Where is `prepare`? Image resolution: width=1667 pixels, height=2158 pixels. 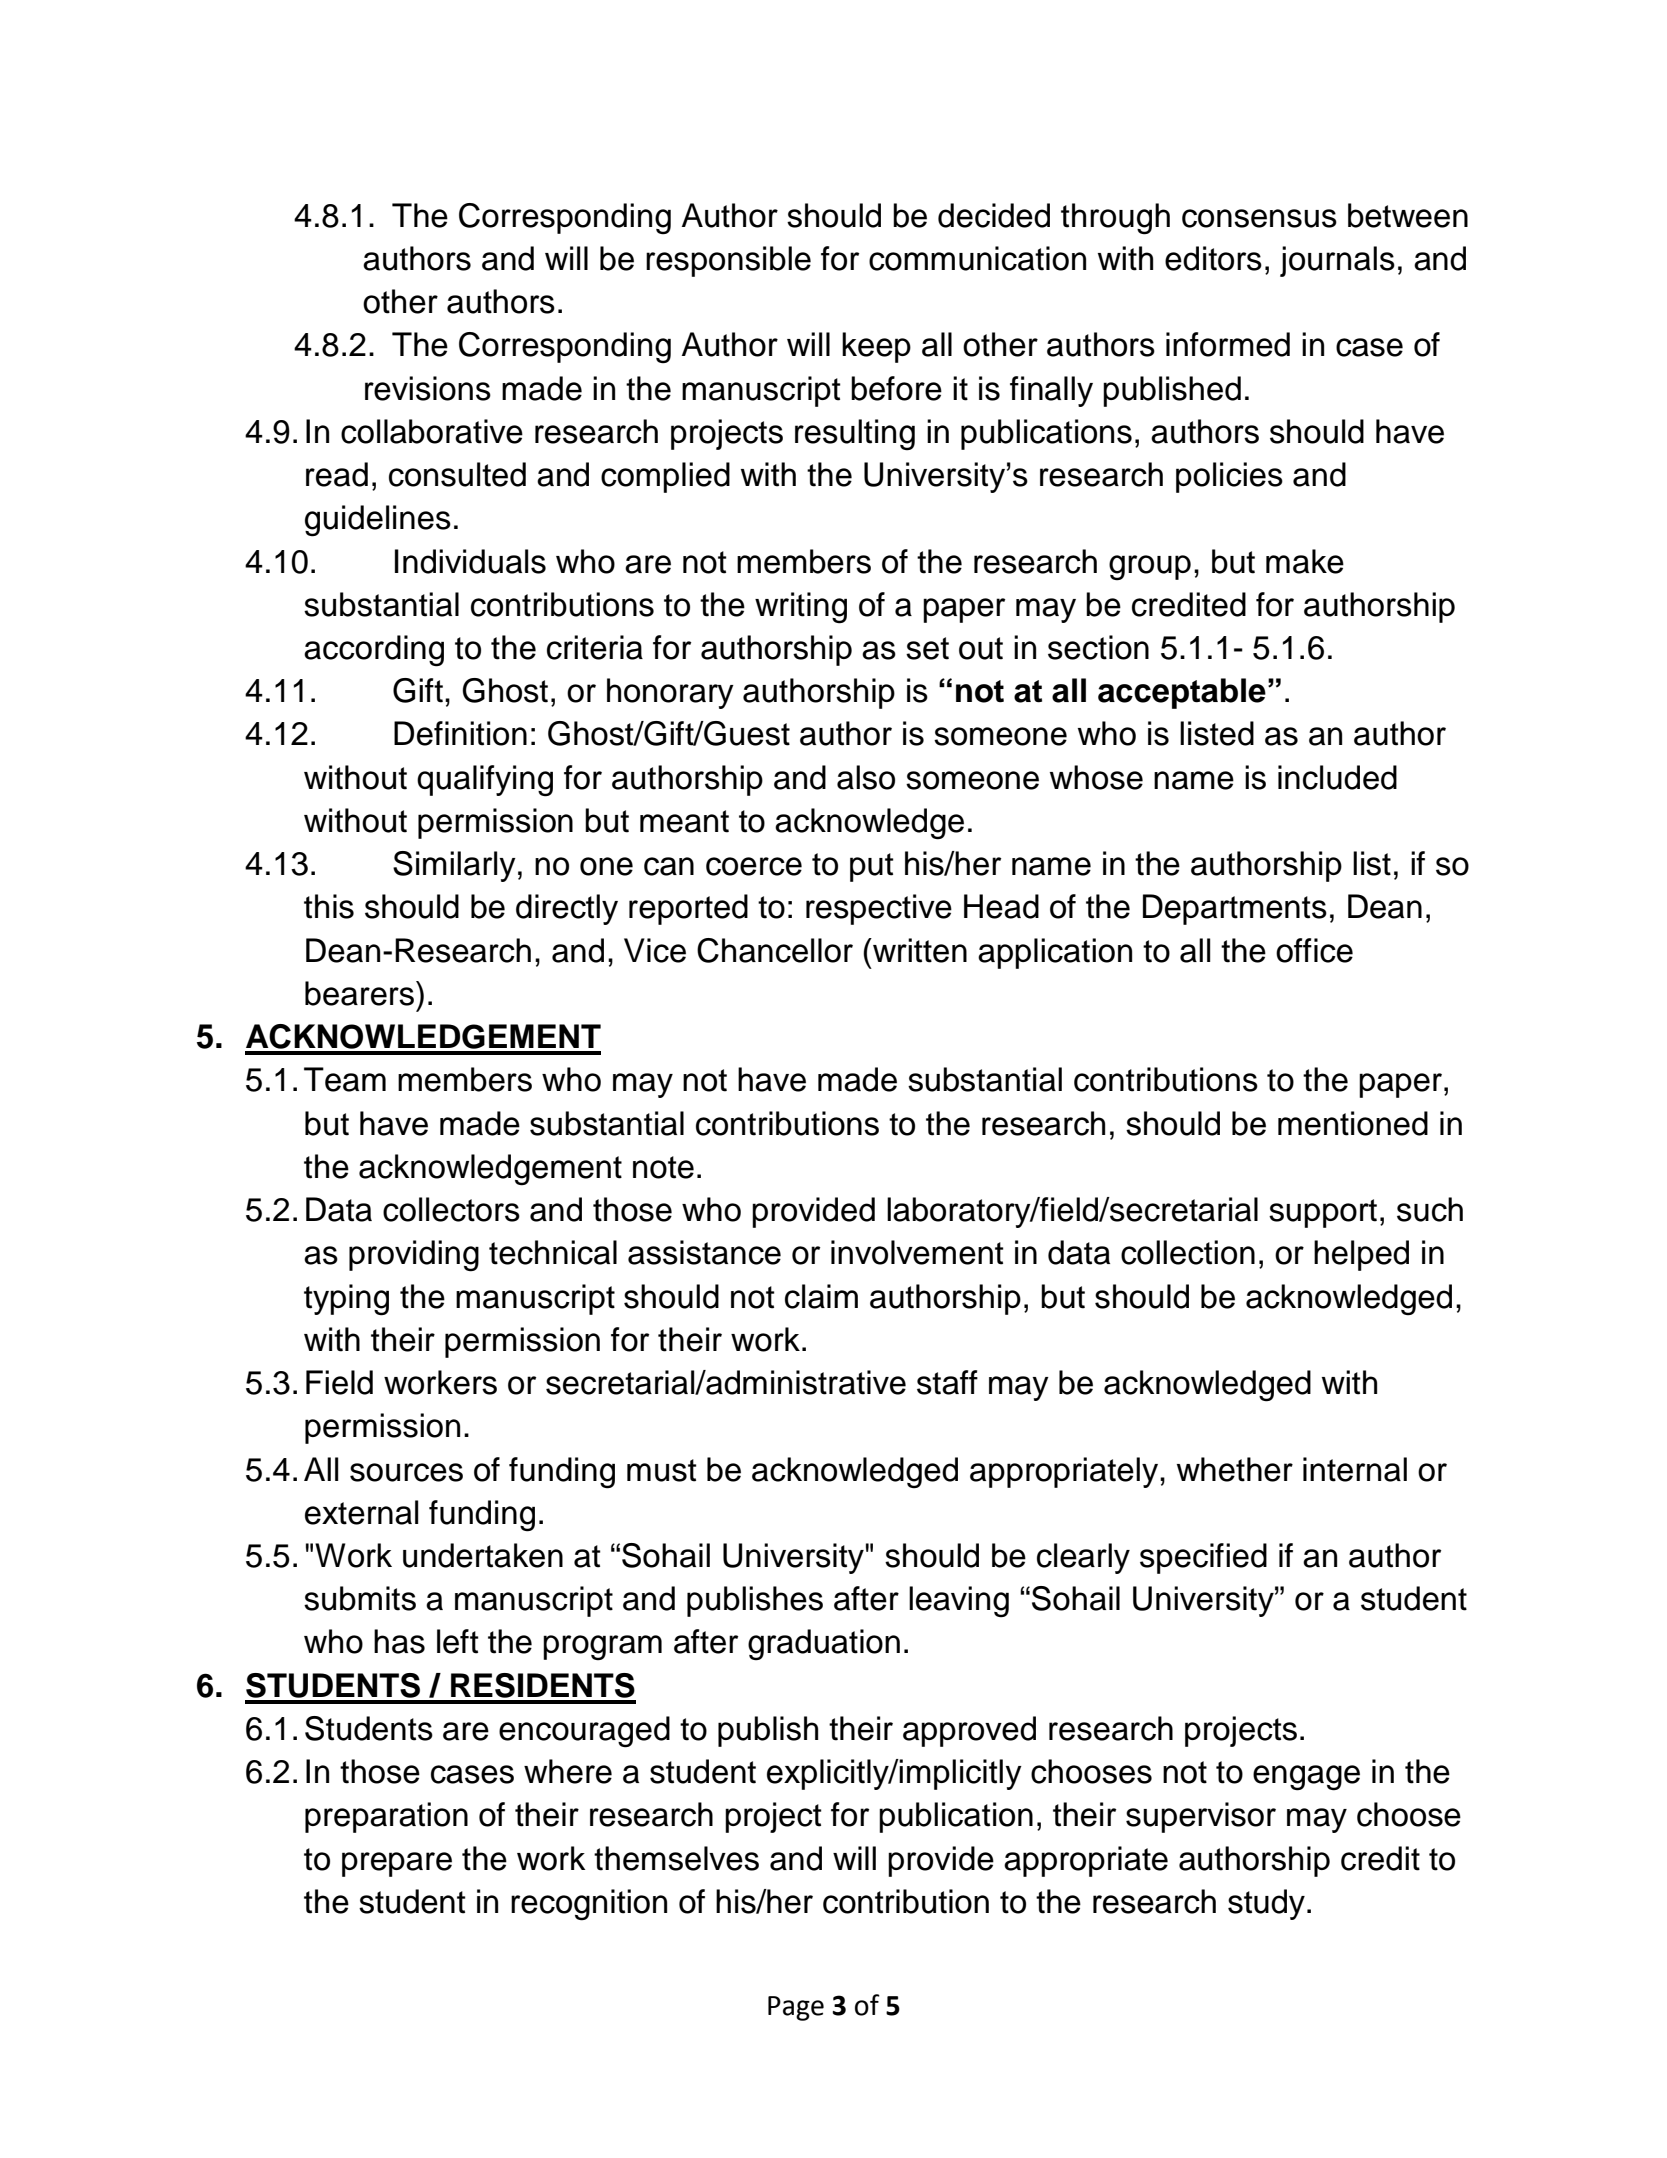
prepare is located at coordinates (397, 1864).
